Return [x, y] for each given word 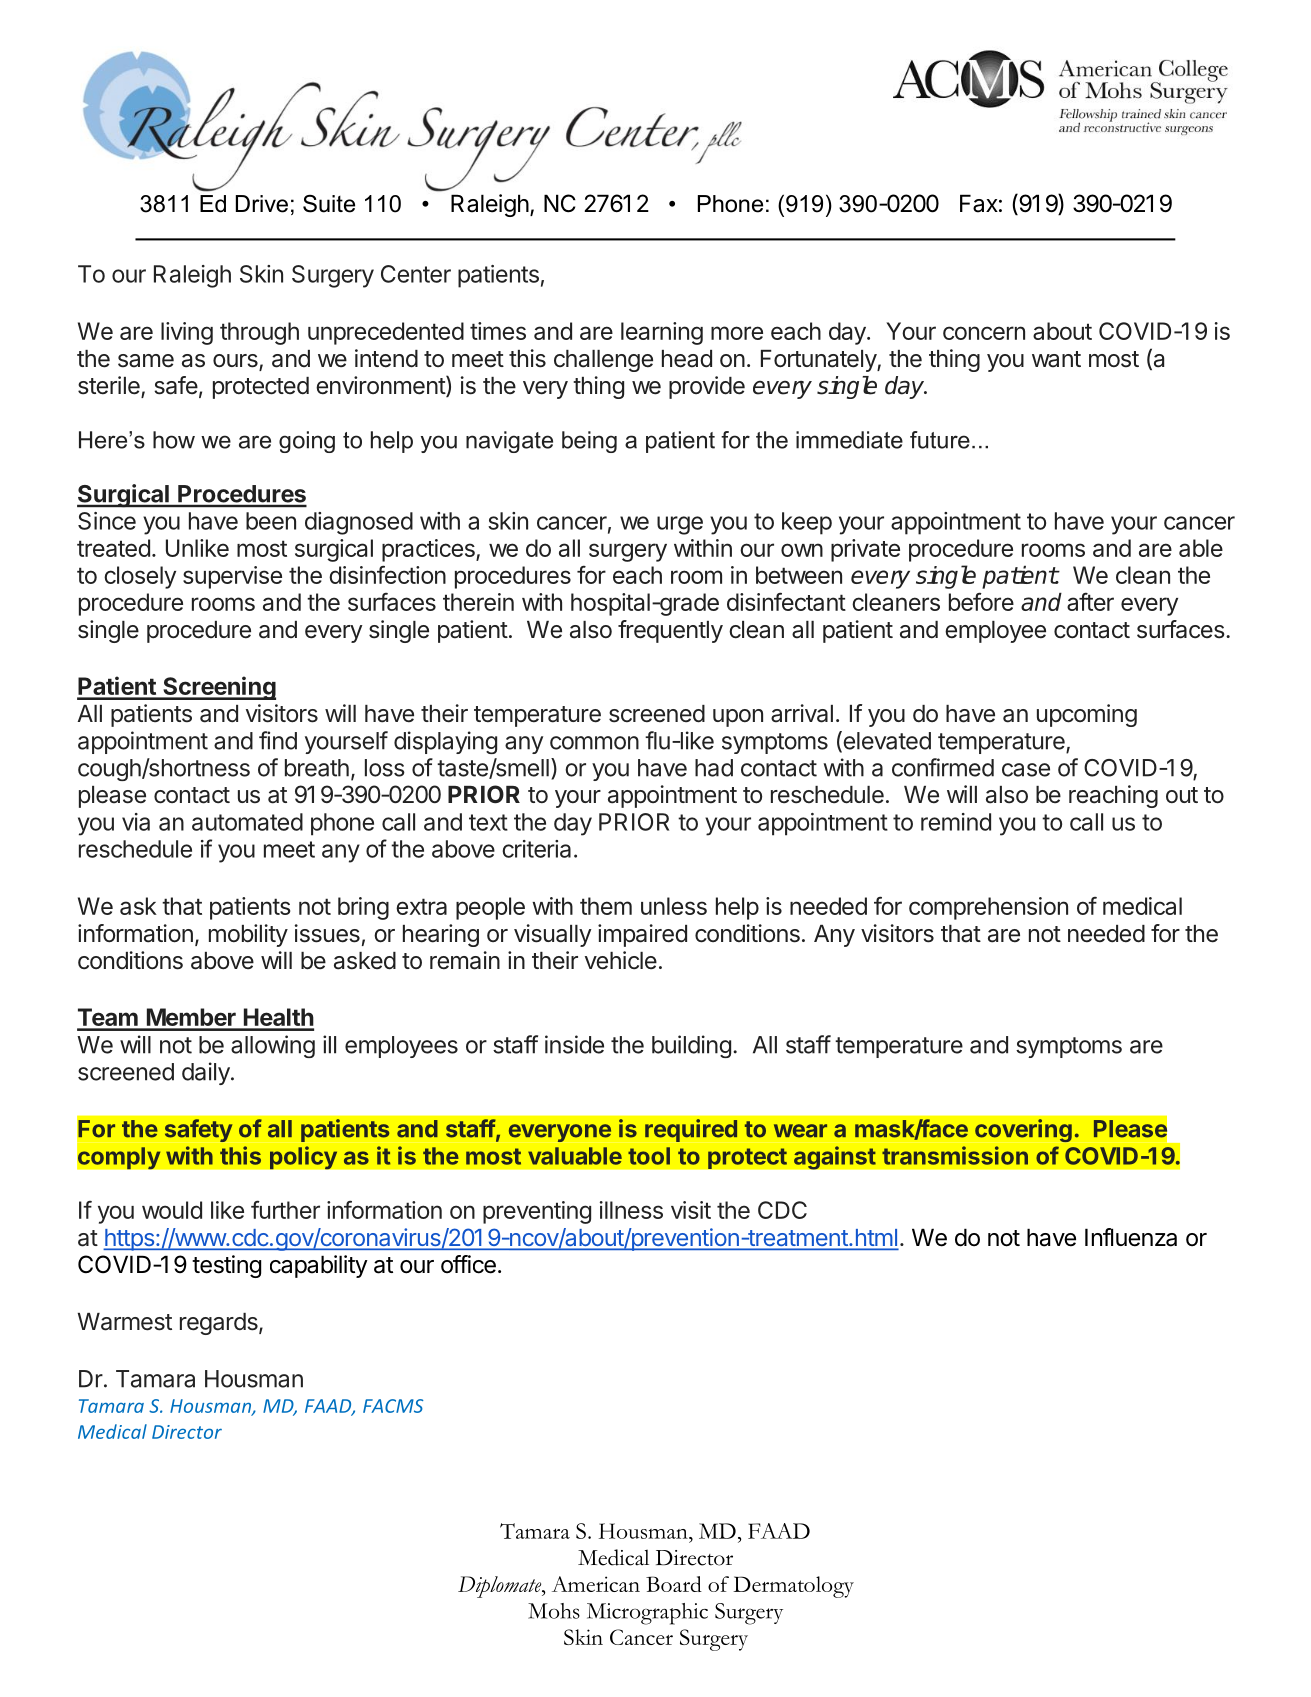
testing [226, 1266]
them [606, 906]
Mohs [554, 1611]
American [596, 1584]
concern [984, 333]
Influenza [1131, 1237]
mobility [248, 935]
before [981, 601]
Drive [262, 204]
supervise [232, 577]
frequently [670, 631]
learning [662, 333]
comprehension [988, 908]
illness [631, 1210]
